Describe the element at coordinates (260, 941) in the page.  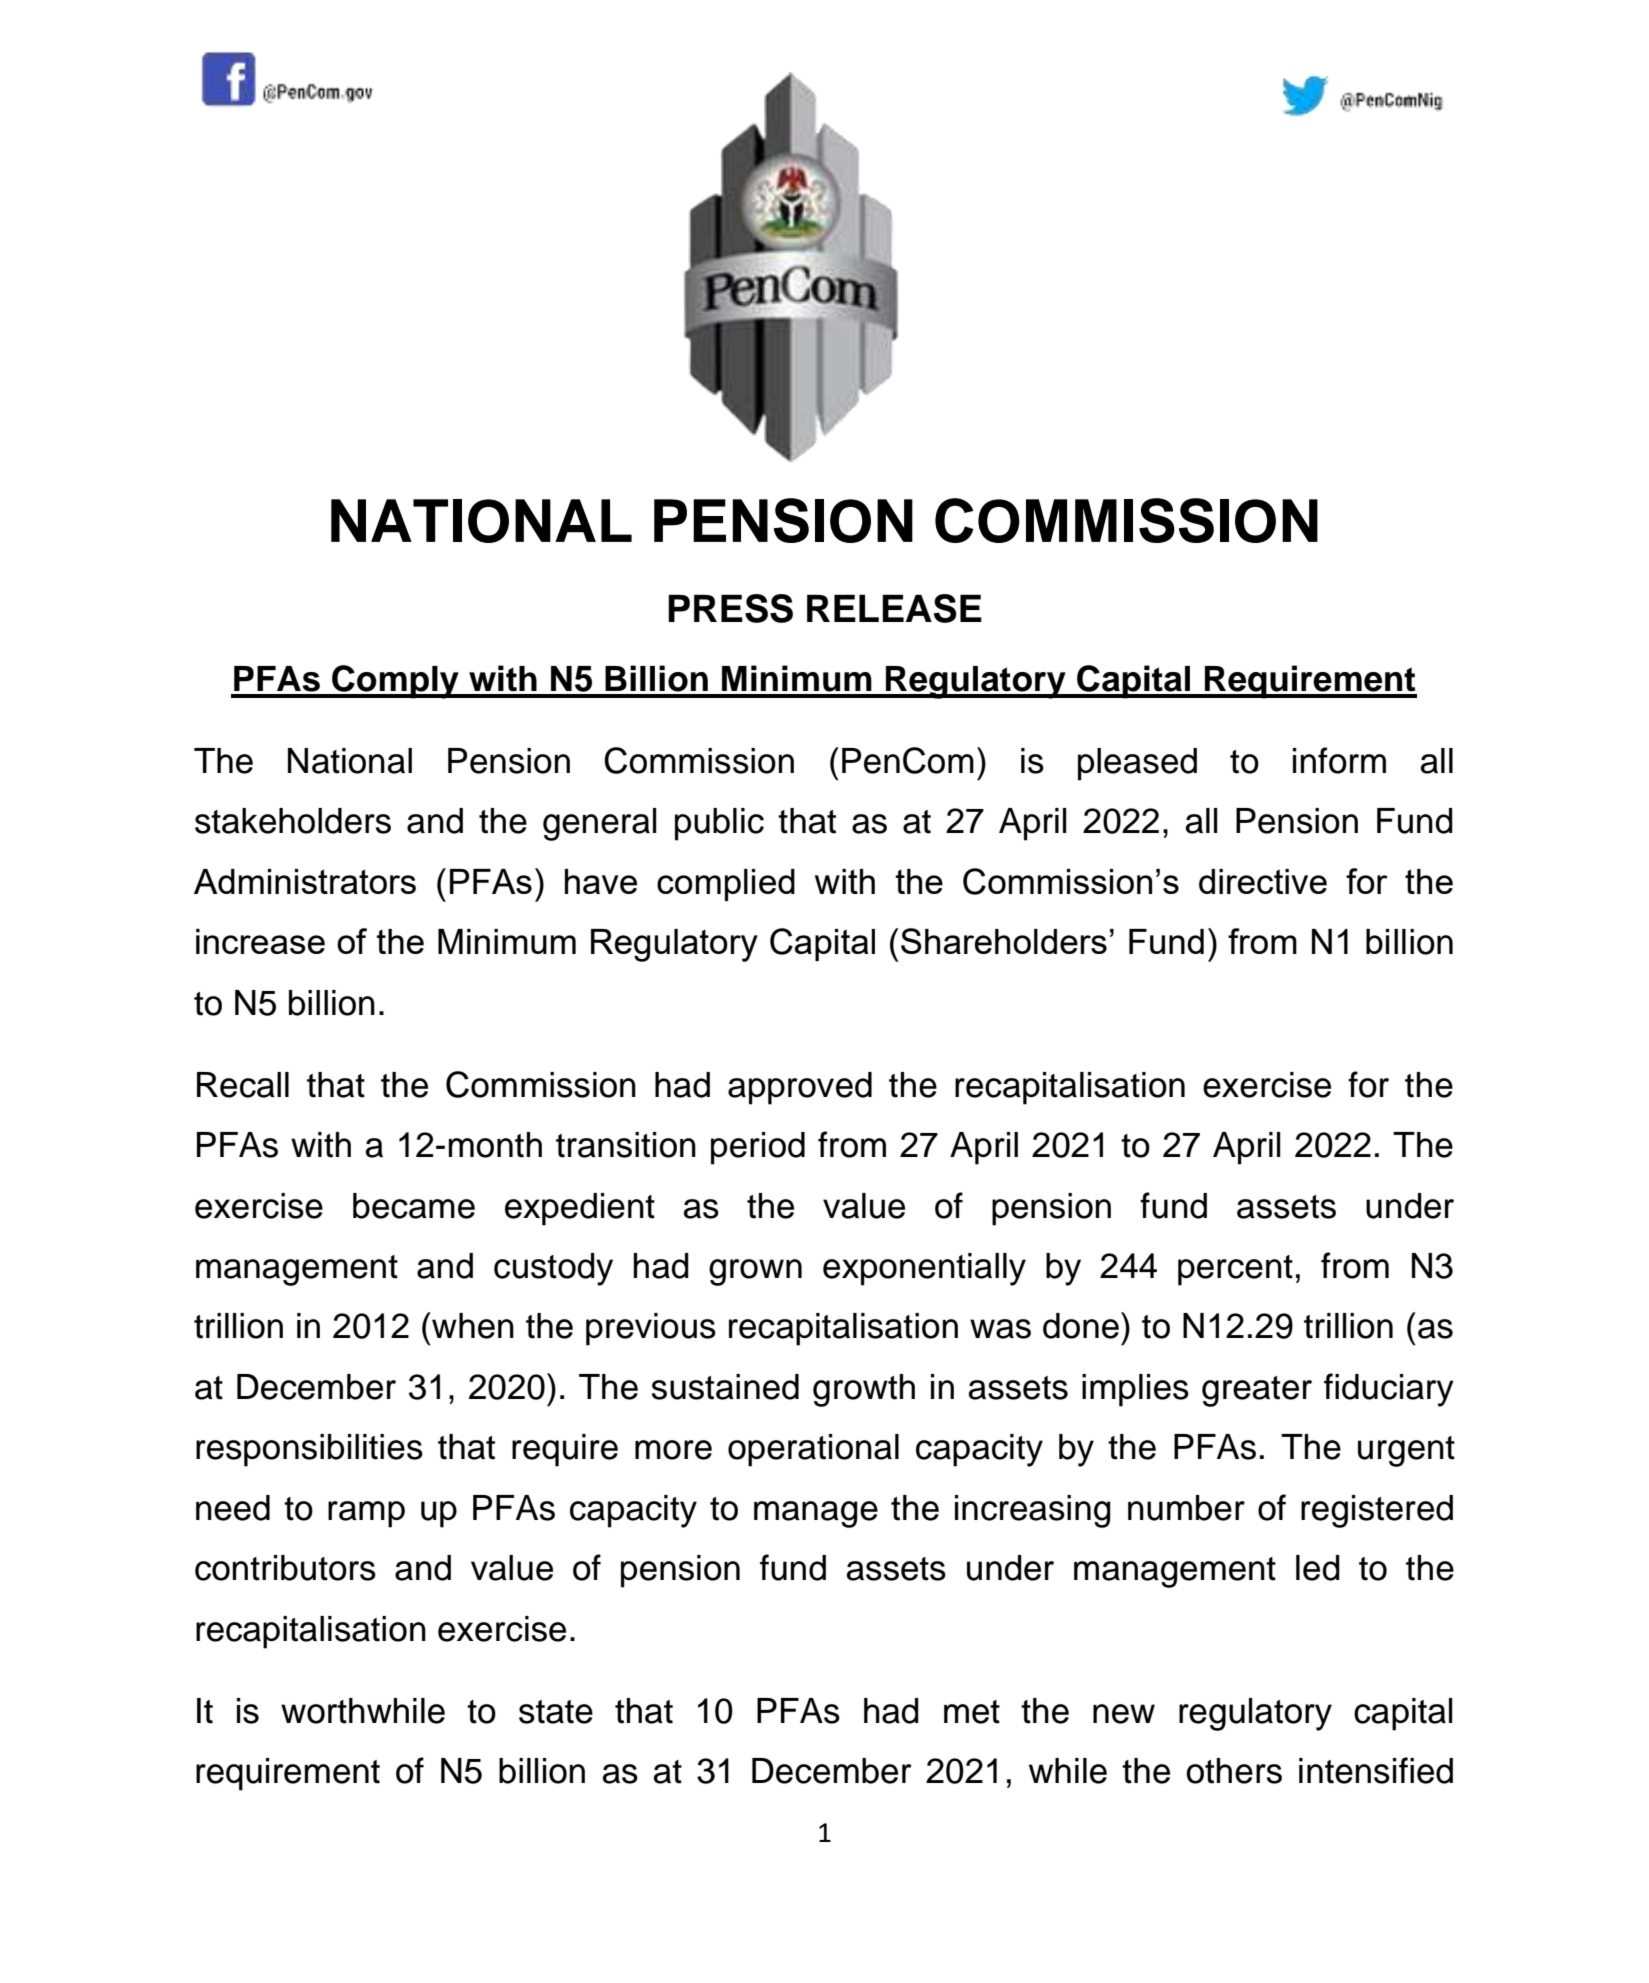
I see `increase` at that location.
